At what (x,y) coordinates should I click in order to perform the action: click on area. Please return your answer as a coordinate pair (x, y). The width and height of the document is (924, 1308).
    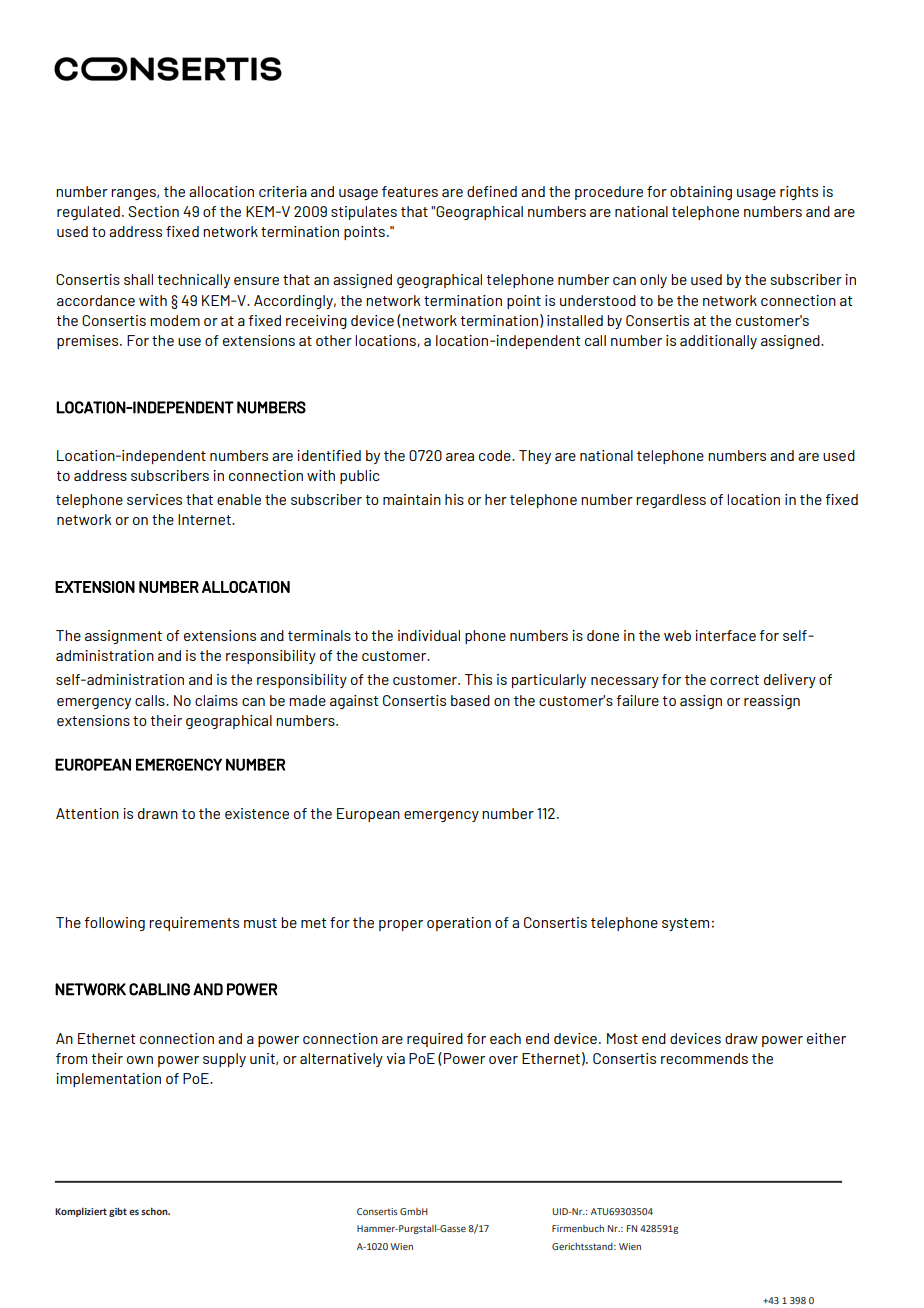
    Looking at the image, I should click on (460, 457).
